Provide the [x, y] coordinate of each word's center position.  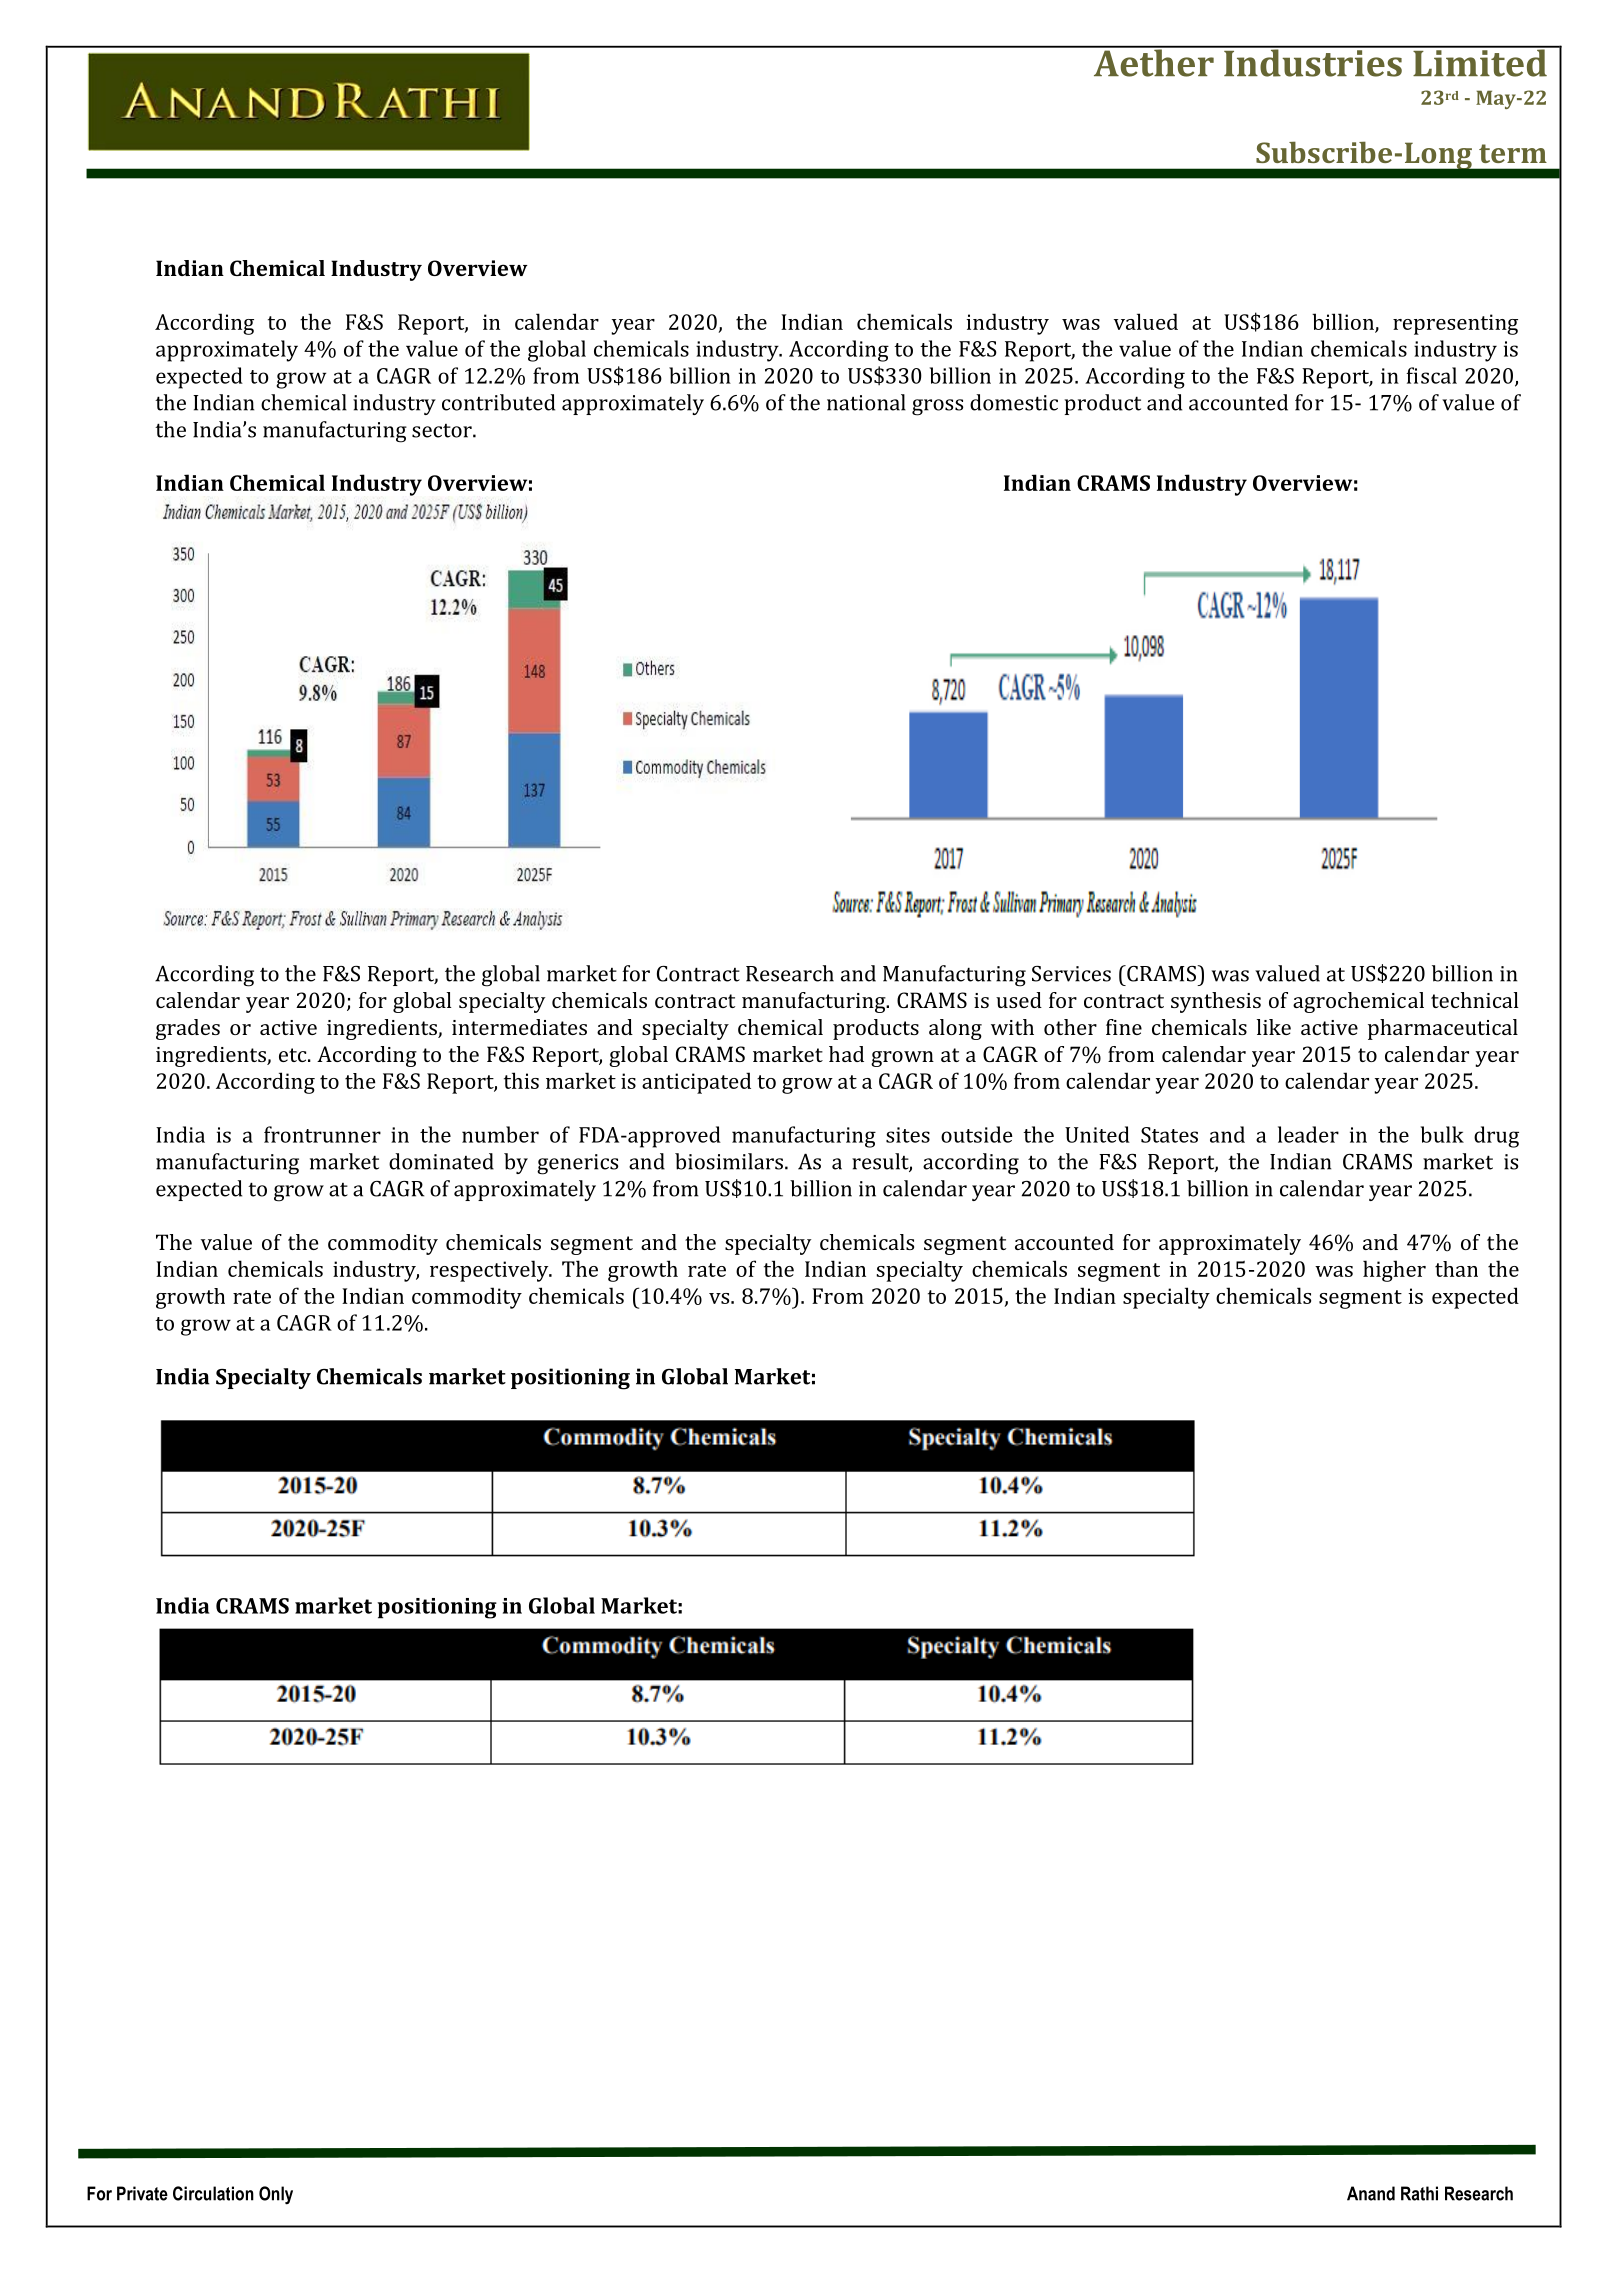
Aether [1153, 62]
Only [276, 2195]
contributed [498, 402]
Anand [1371, 2193]
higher [1394, 1271]
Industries [1313, 62]
